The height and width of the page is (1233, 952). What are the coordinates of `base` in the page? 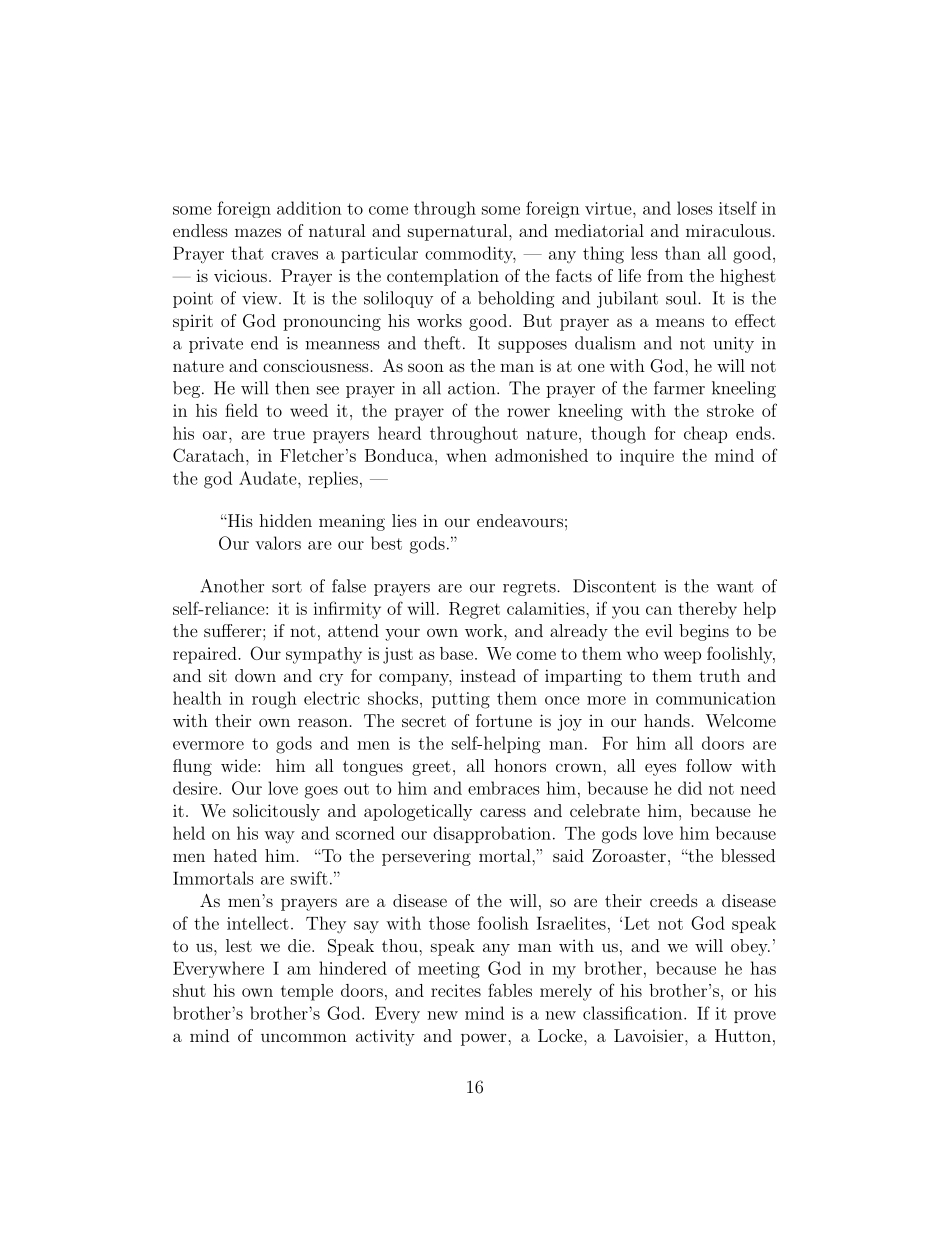 It's located at (458, 653).
